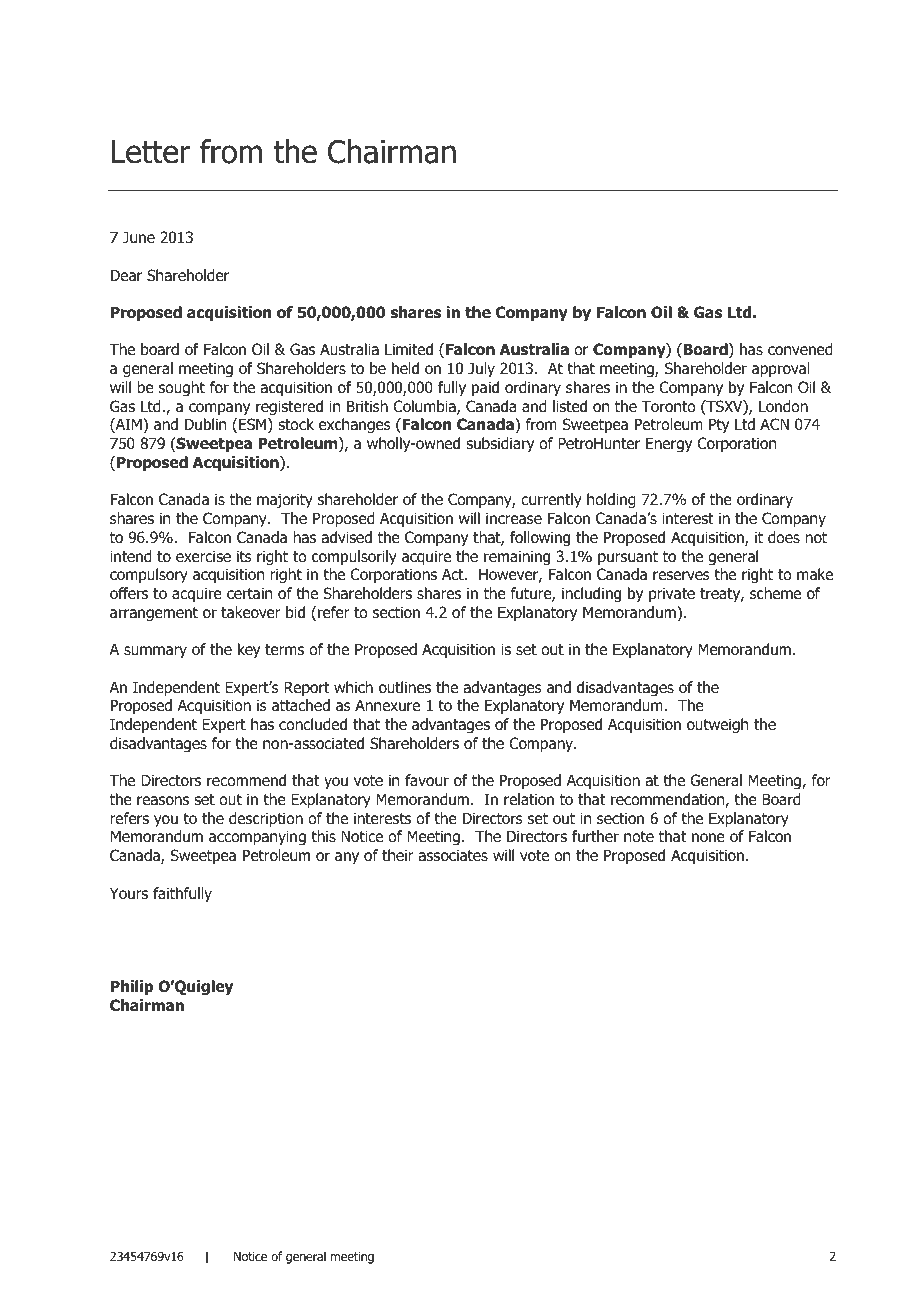  Describe the element at coordinates (427, 780) in the screenshot. I see `favour` at that location.
